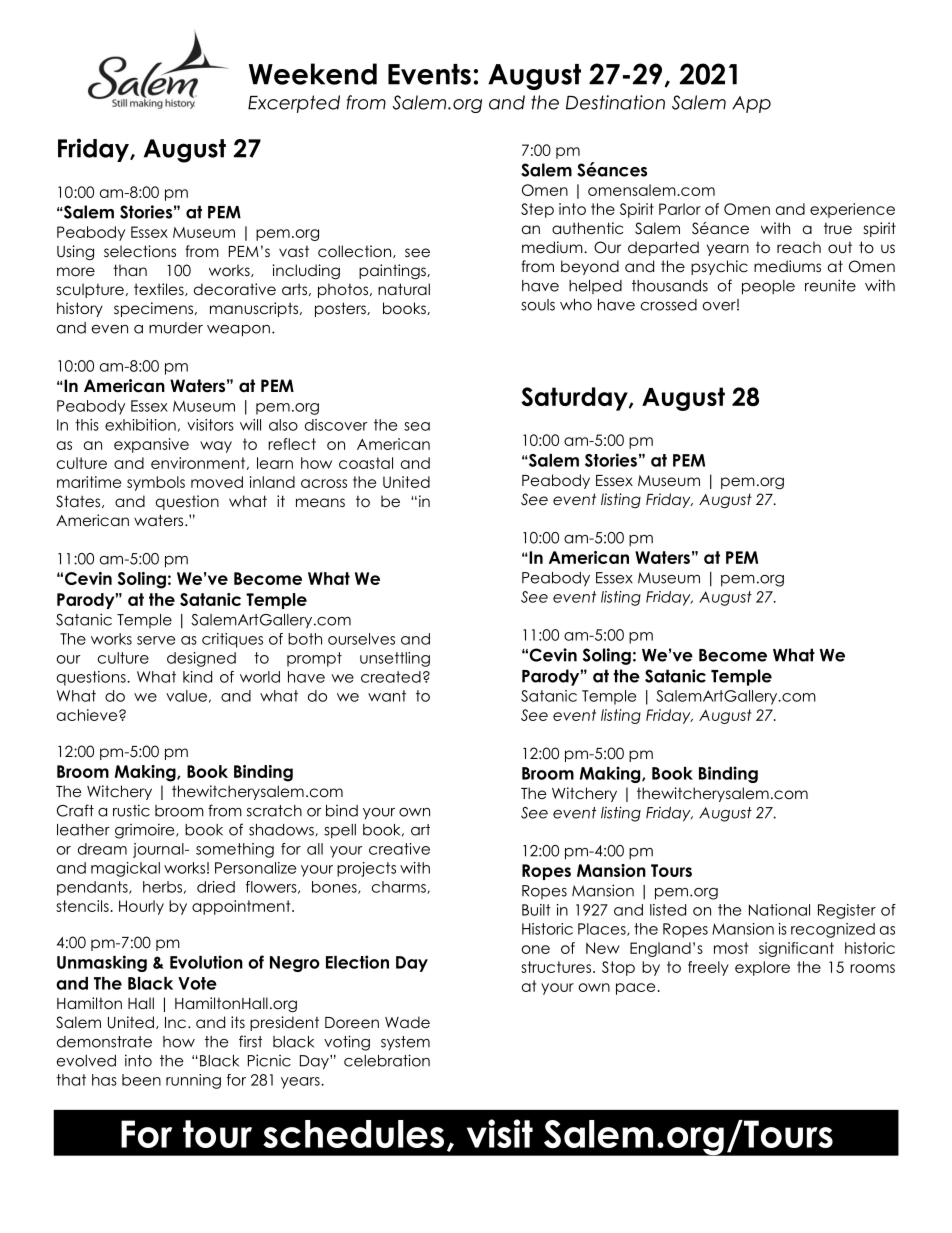  Describe the element at coordinates (156, 640) in the screenshot. I see `serve` at that location.
